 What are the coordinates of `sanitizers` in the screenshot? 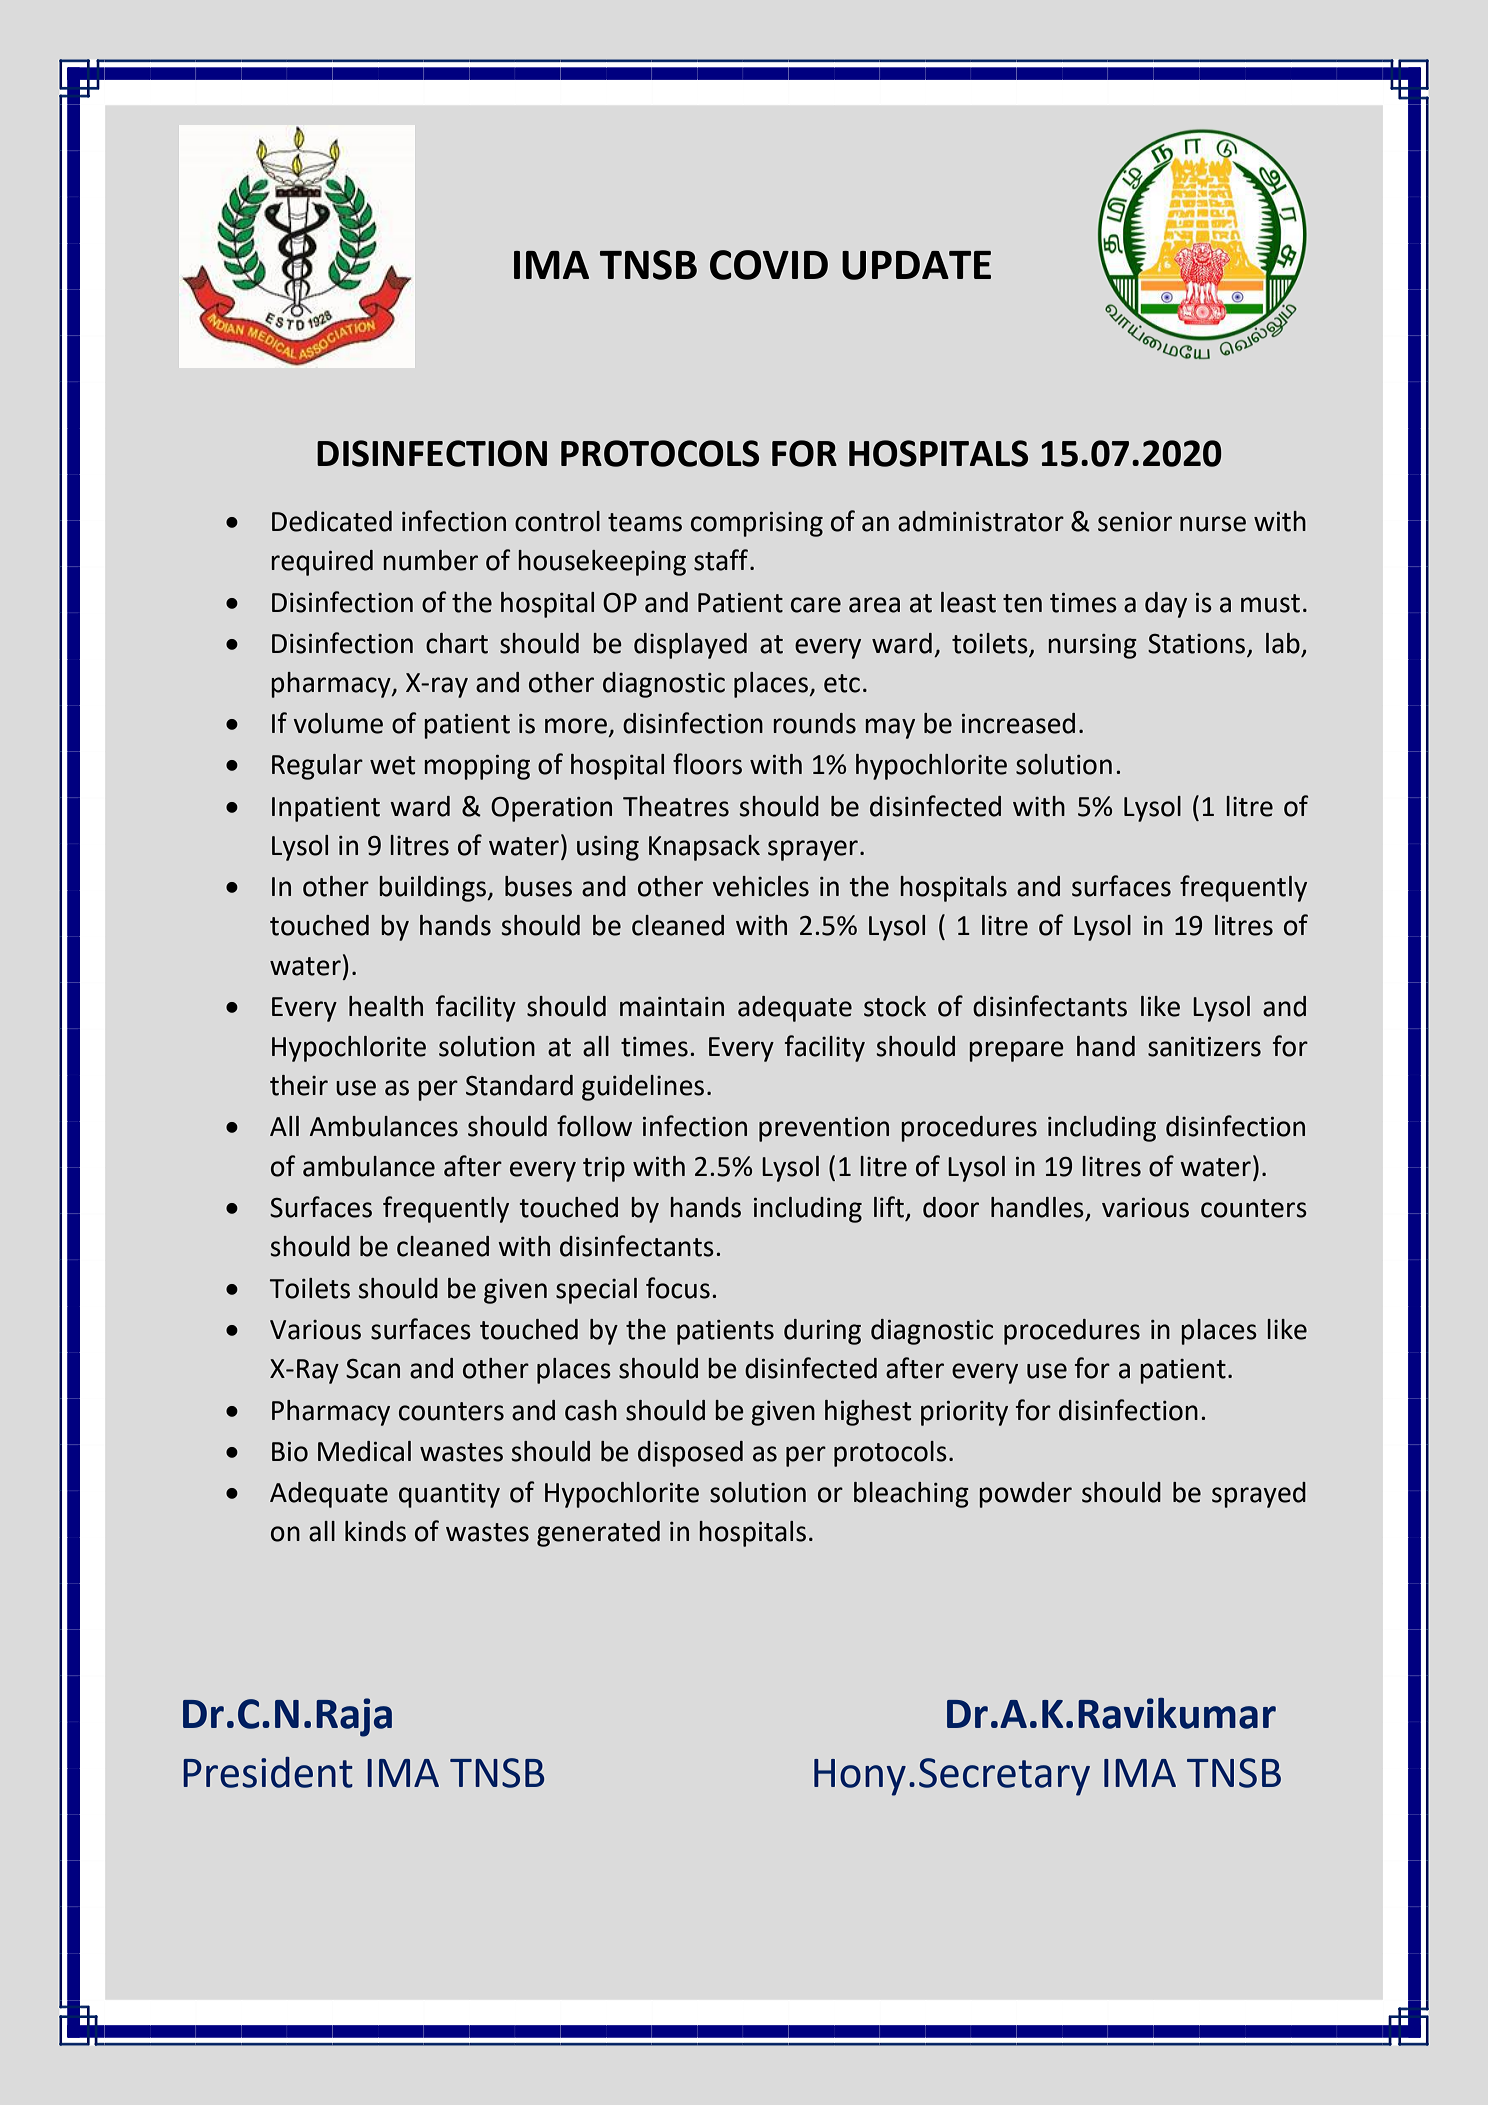 It's located at (1204, 1047).
